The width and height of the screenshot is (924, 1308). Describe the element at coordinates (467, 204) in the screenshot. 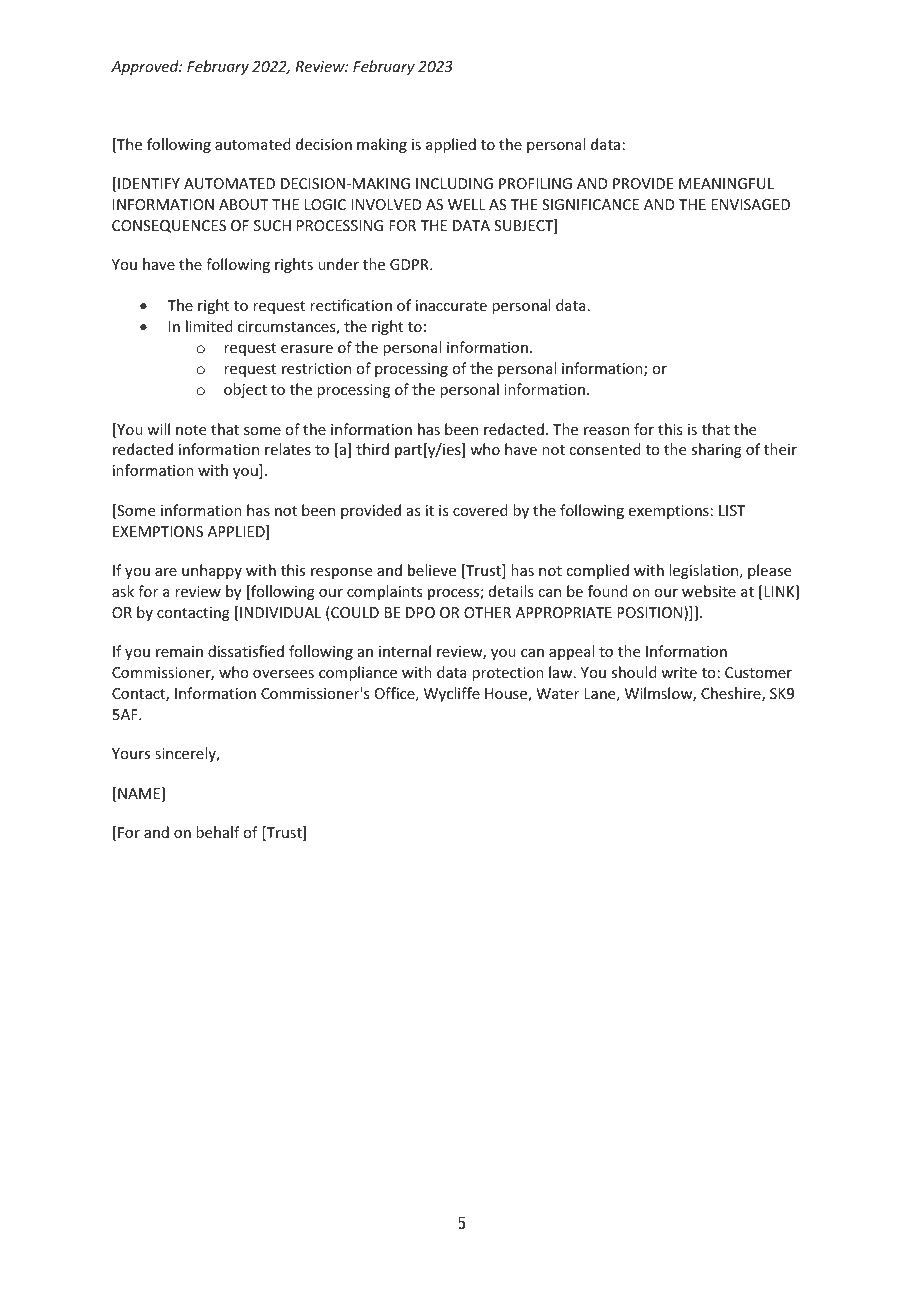

I see `WELL` at that location.
